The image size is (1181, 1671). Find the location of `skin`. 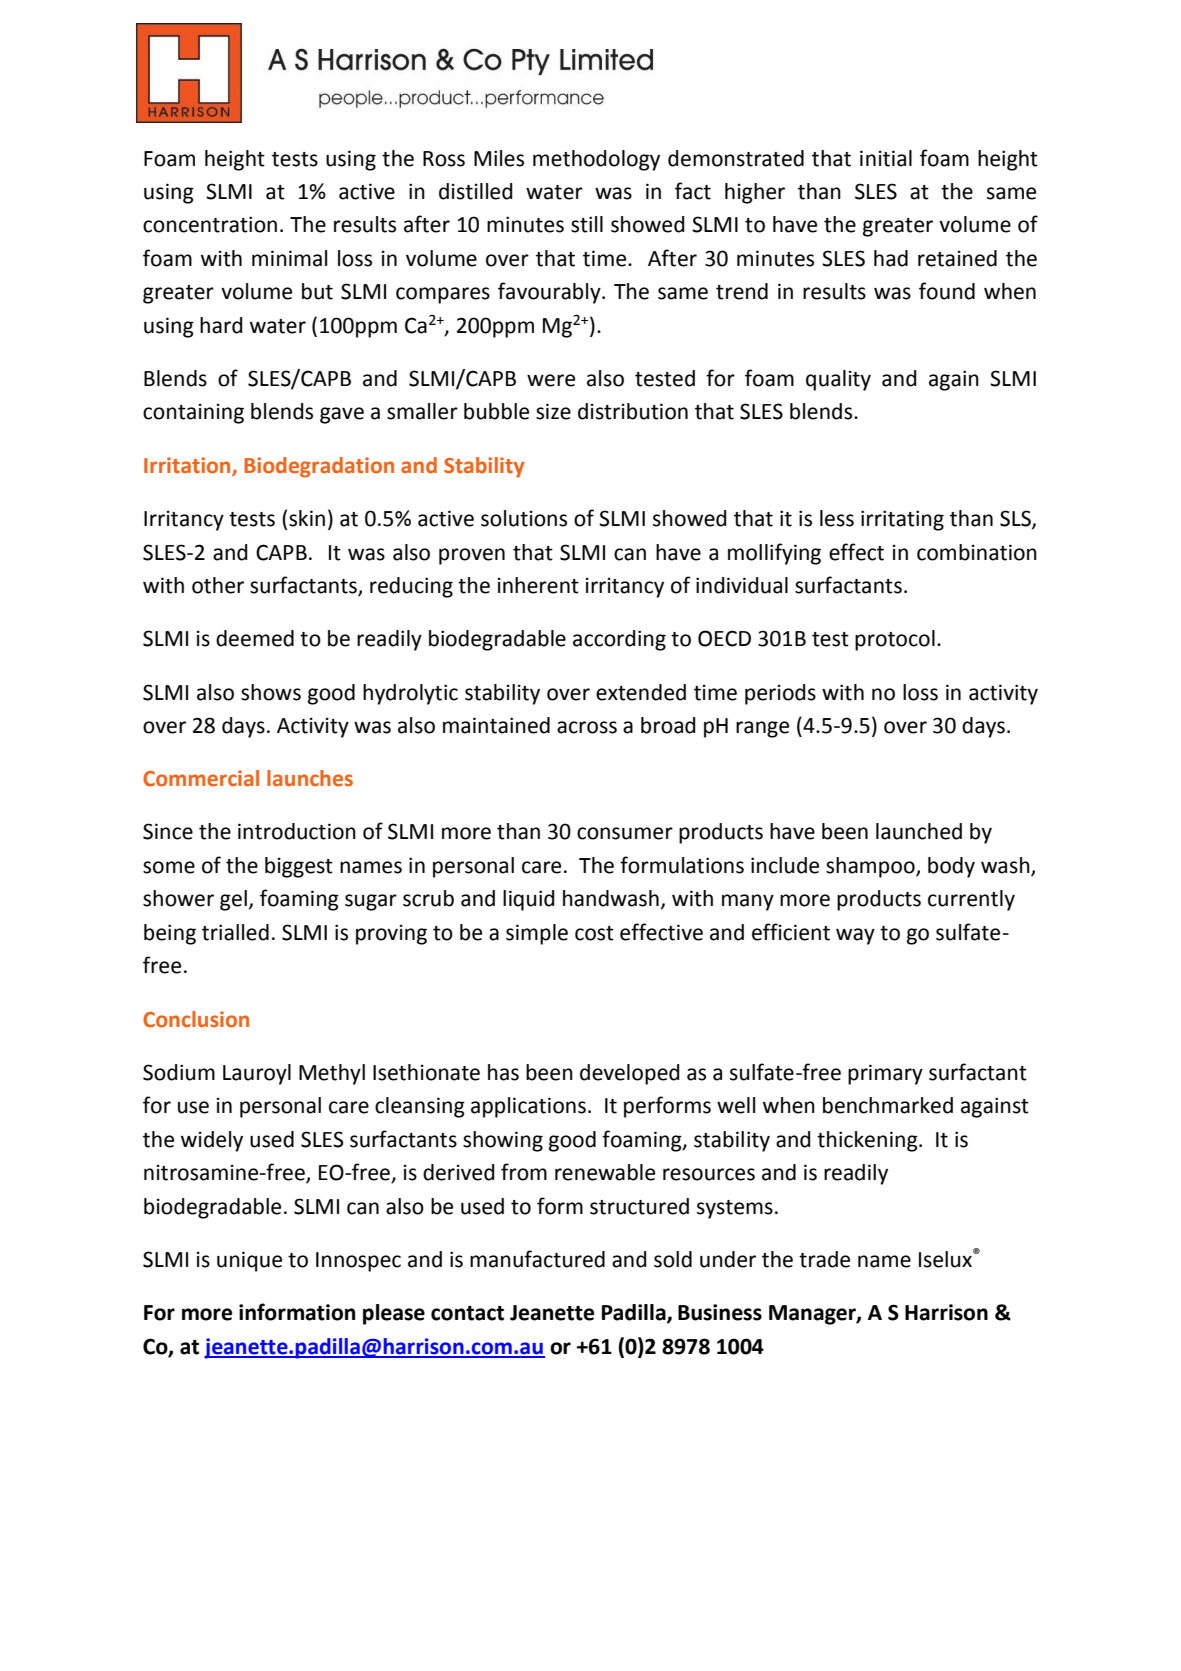

skin is located at coordinates (307, 518).
